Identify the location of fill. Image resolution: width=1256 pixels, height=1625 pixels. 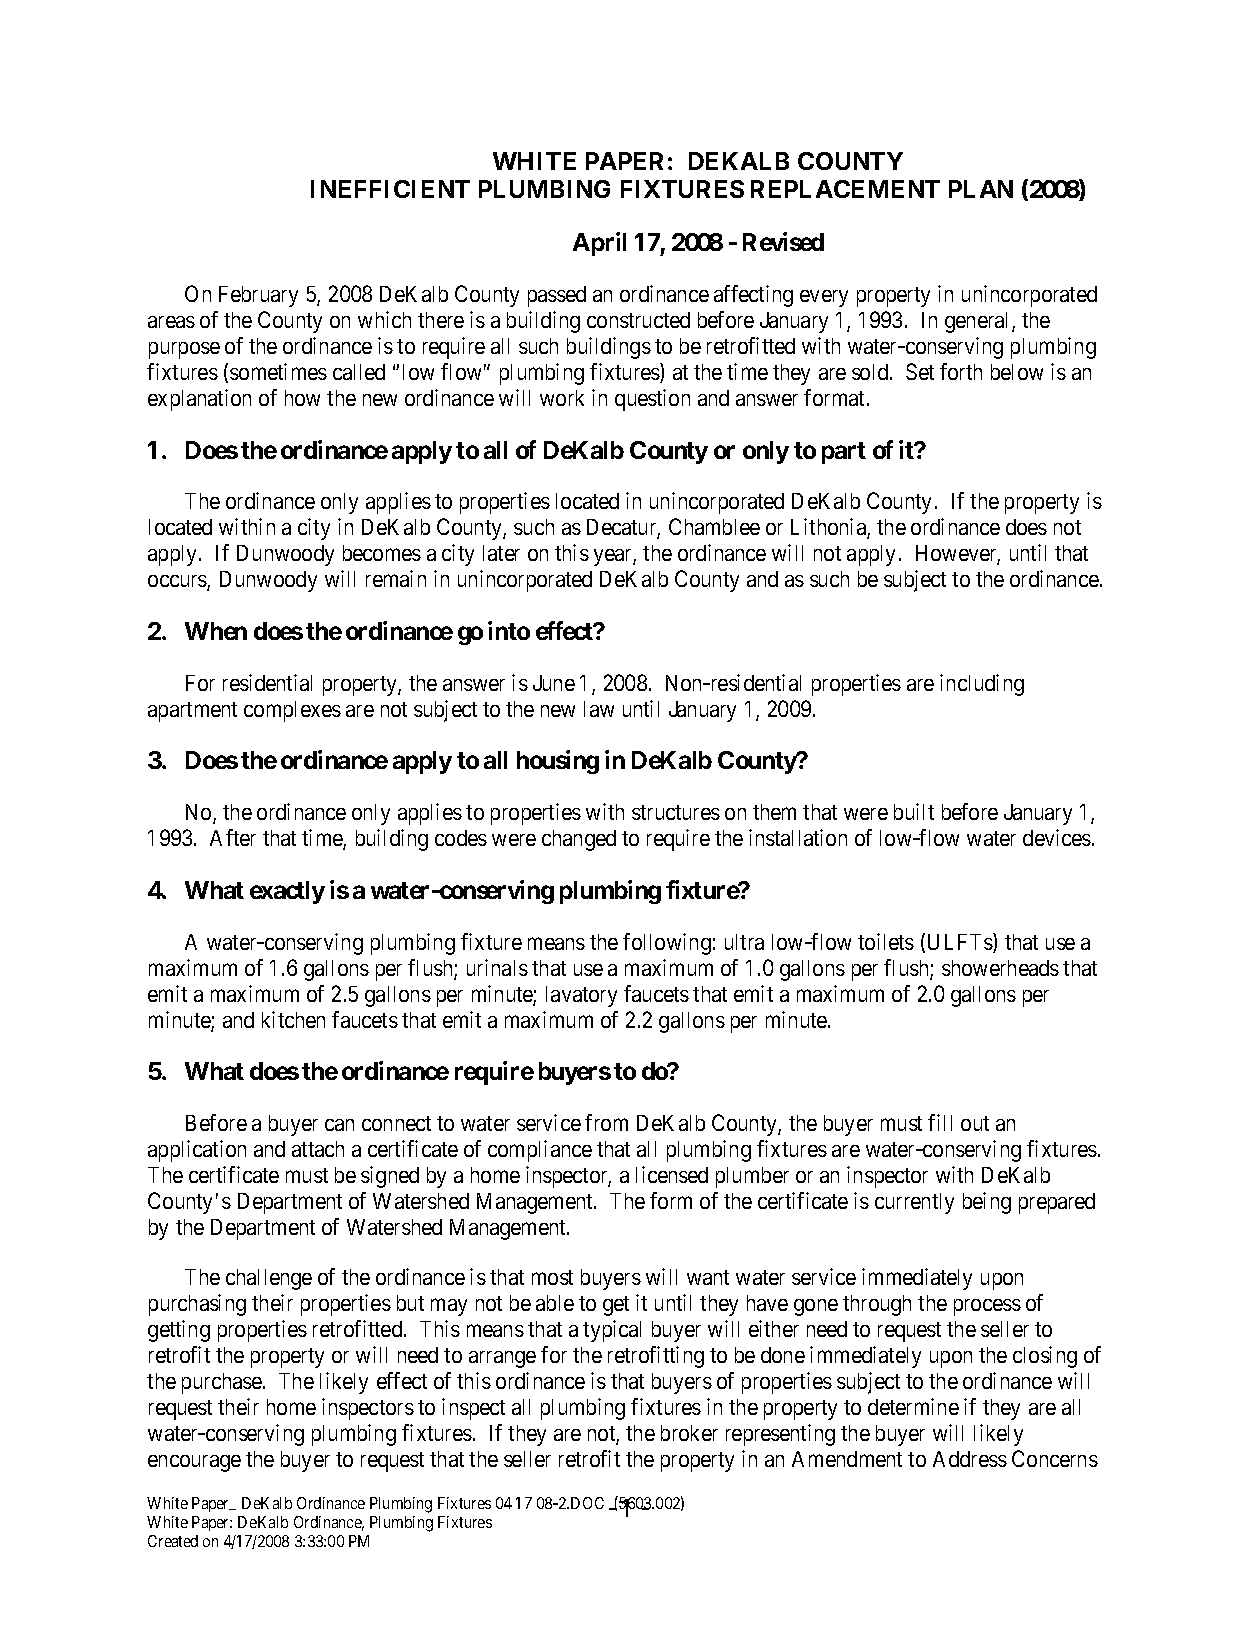
(940, 1122).
